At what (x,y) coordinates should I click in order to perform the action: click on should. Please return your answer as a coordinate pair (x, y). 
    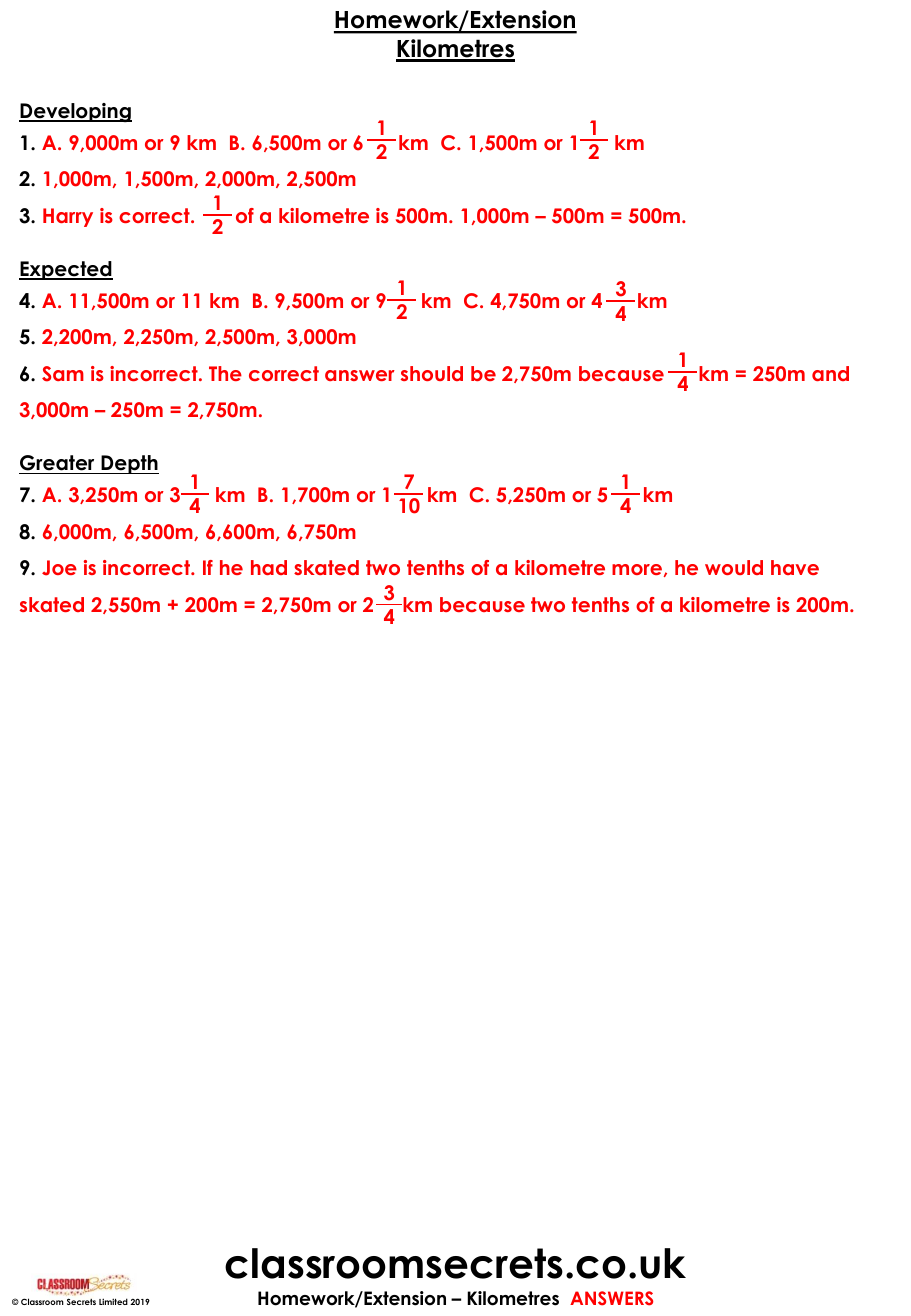
    Looking at the image, I should click on (432, 373).
